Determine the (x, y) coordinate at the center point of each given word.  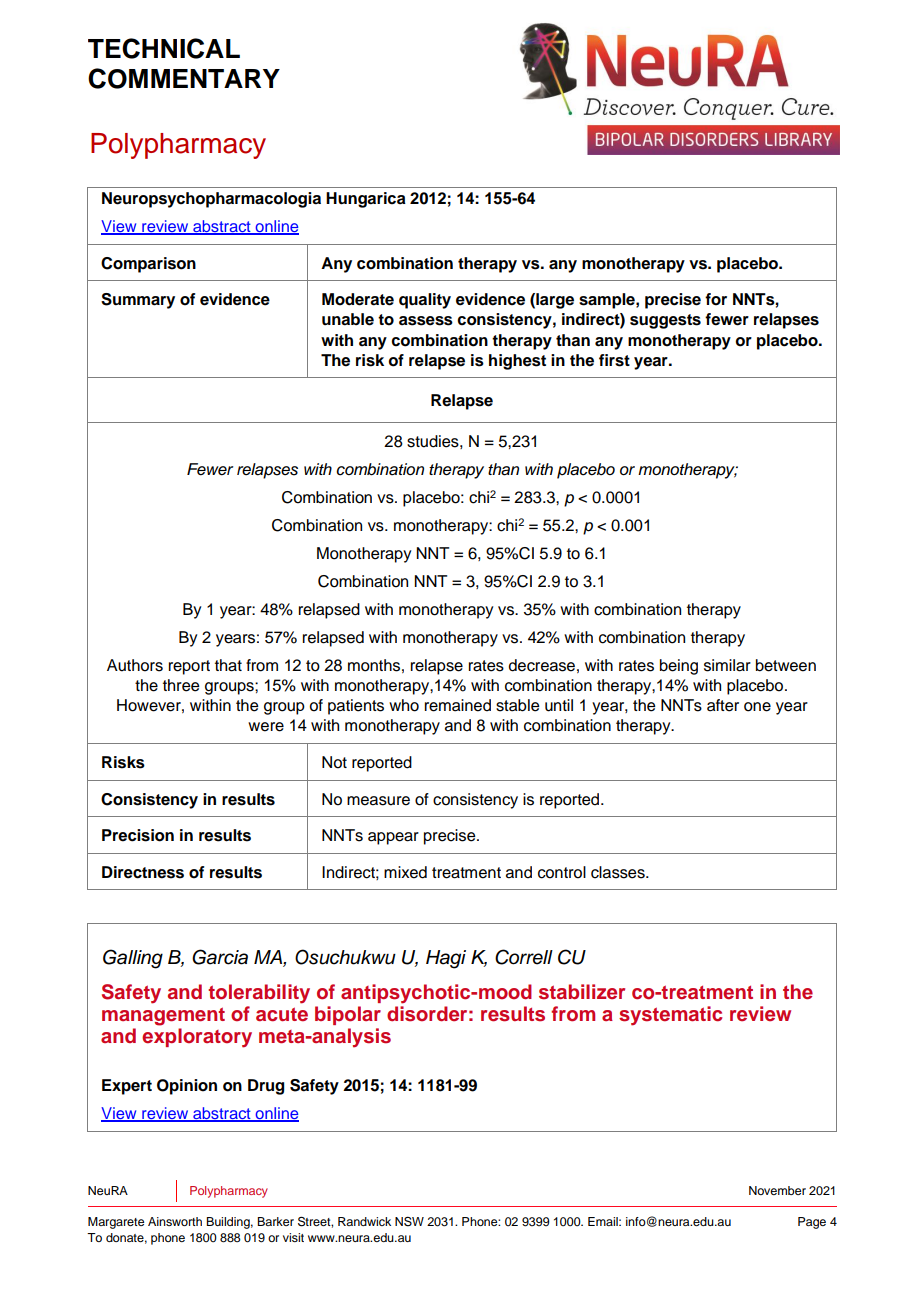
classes (619, 872)
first (614, 360)
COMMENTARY (184, 78)
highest (517, 362)
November (777, 1190)
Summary (138, 301)
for (716, 299)
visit (293, 1237)
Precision (138, 835)
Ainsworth (175, 1221)
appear (393, 838)
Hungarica (366, 200)
